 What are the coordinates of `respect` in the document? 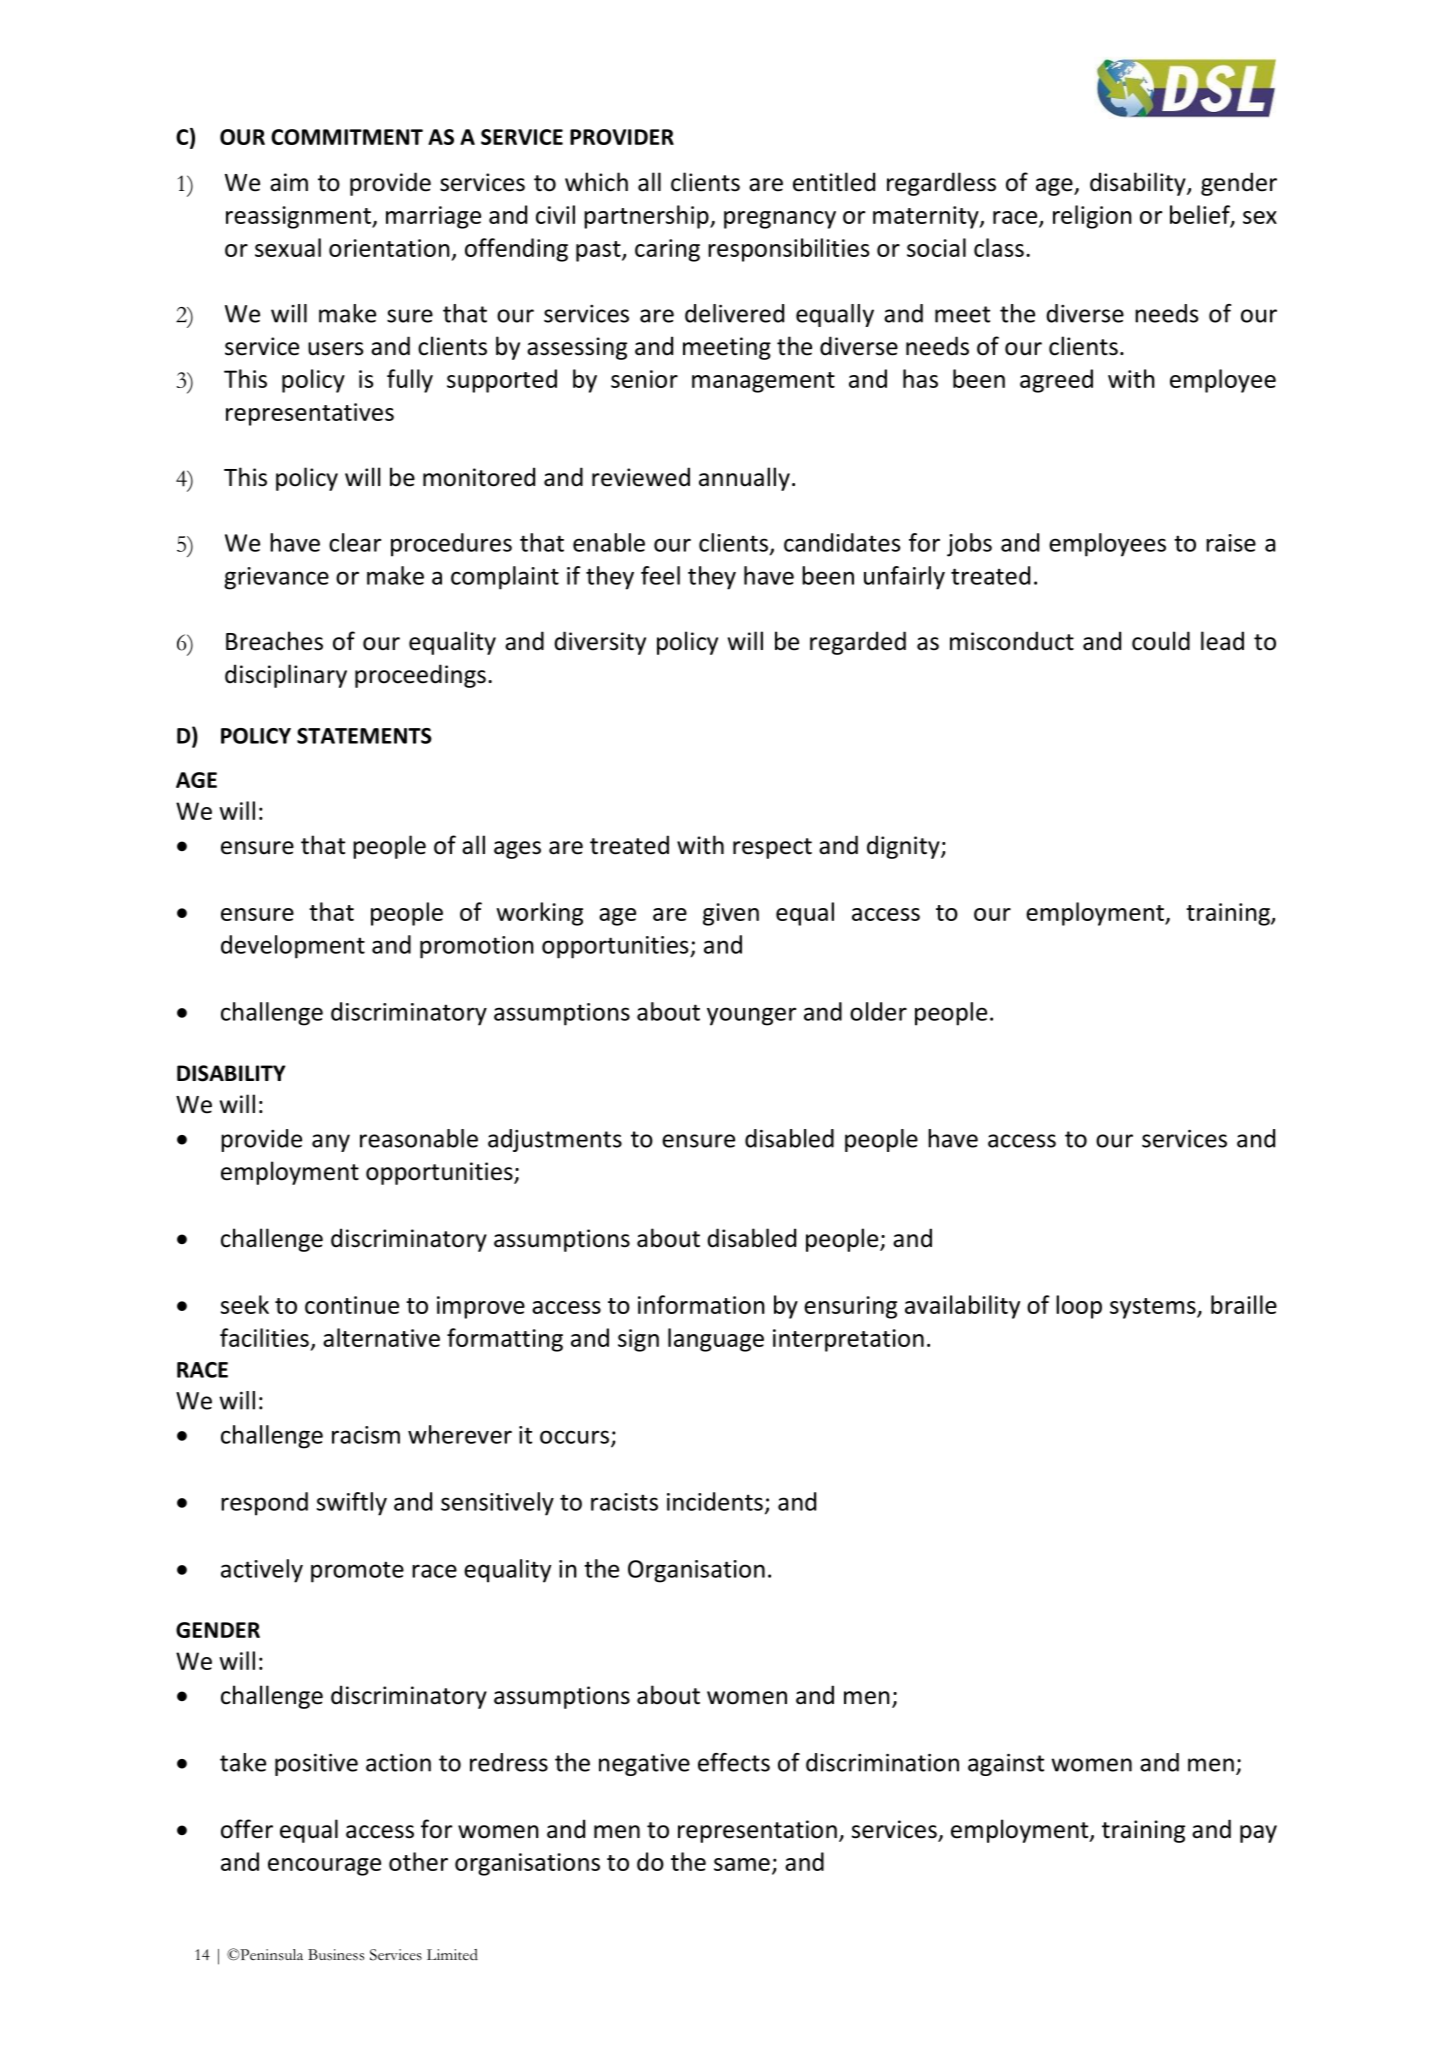 It's located at (772, 848).
